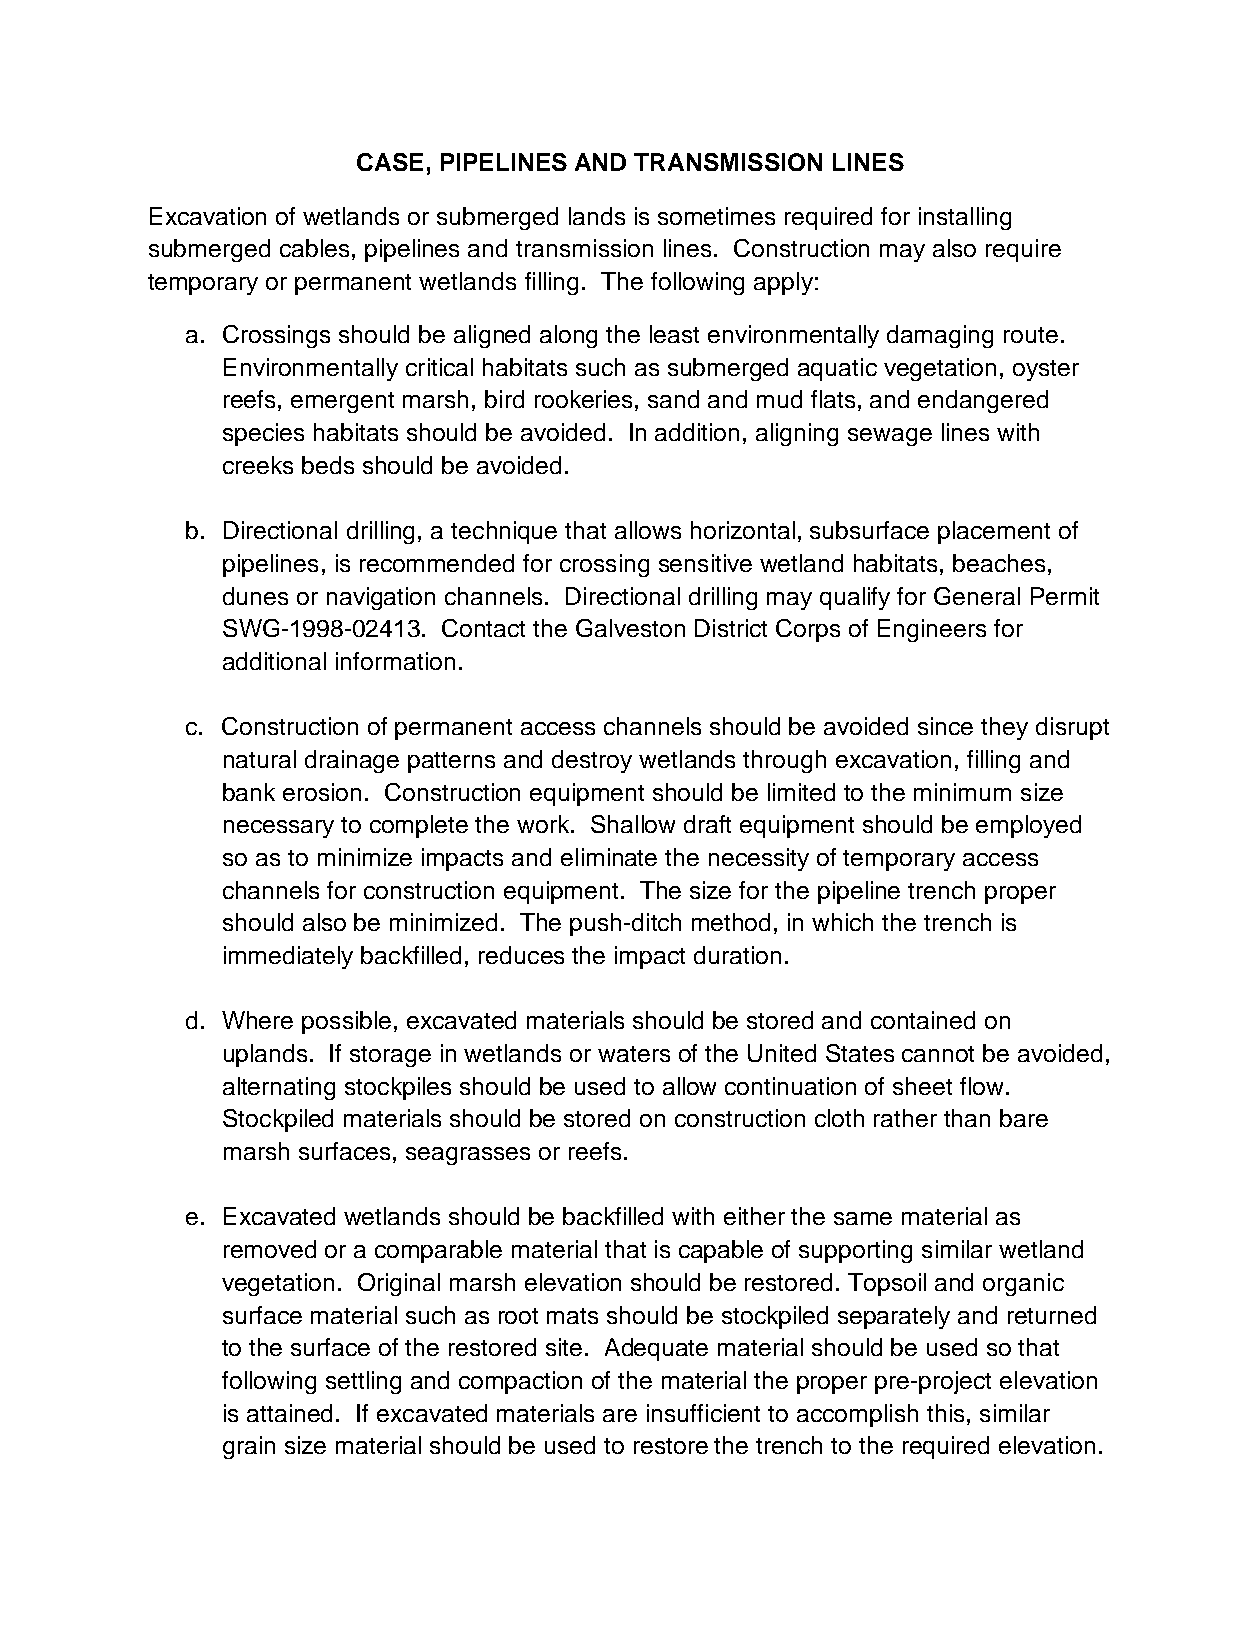  What do you see at coordinates (398, 1088) in the document?
I see `stockpiles` at bounding box center [398, 1088].
